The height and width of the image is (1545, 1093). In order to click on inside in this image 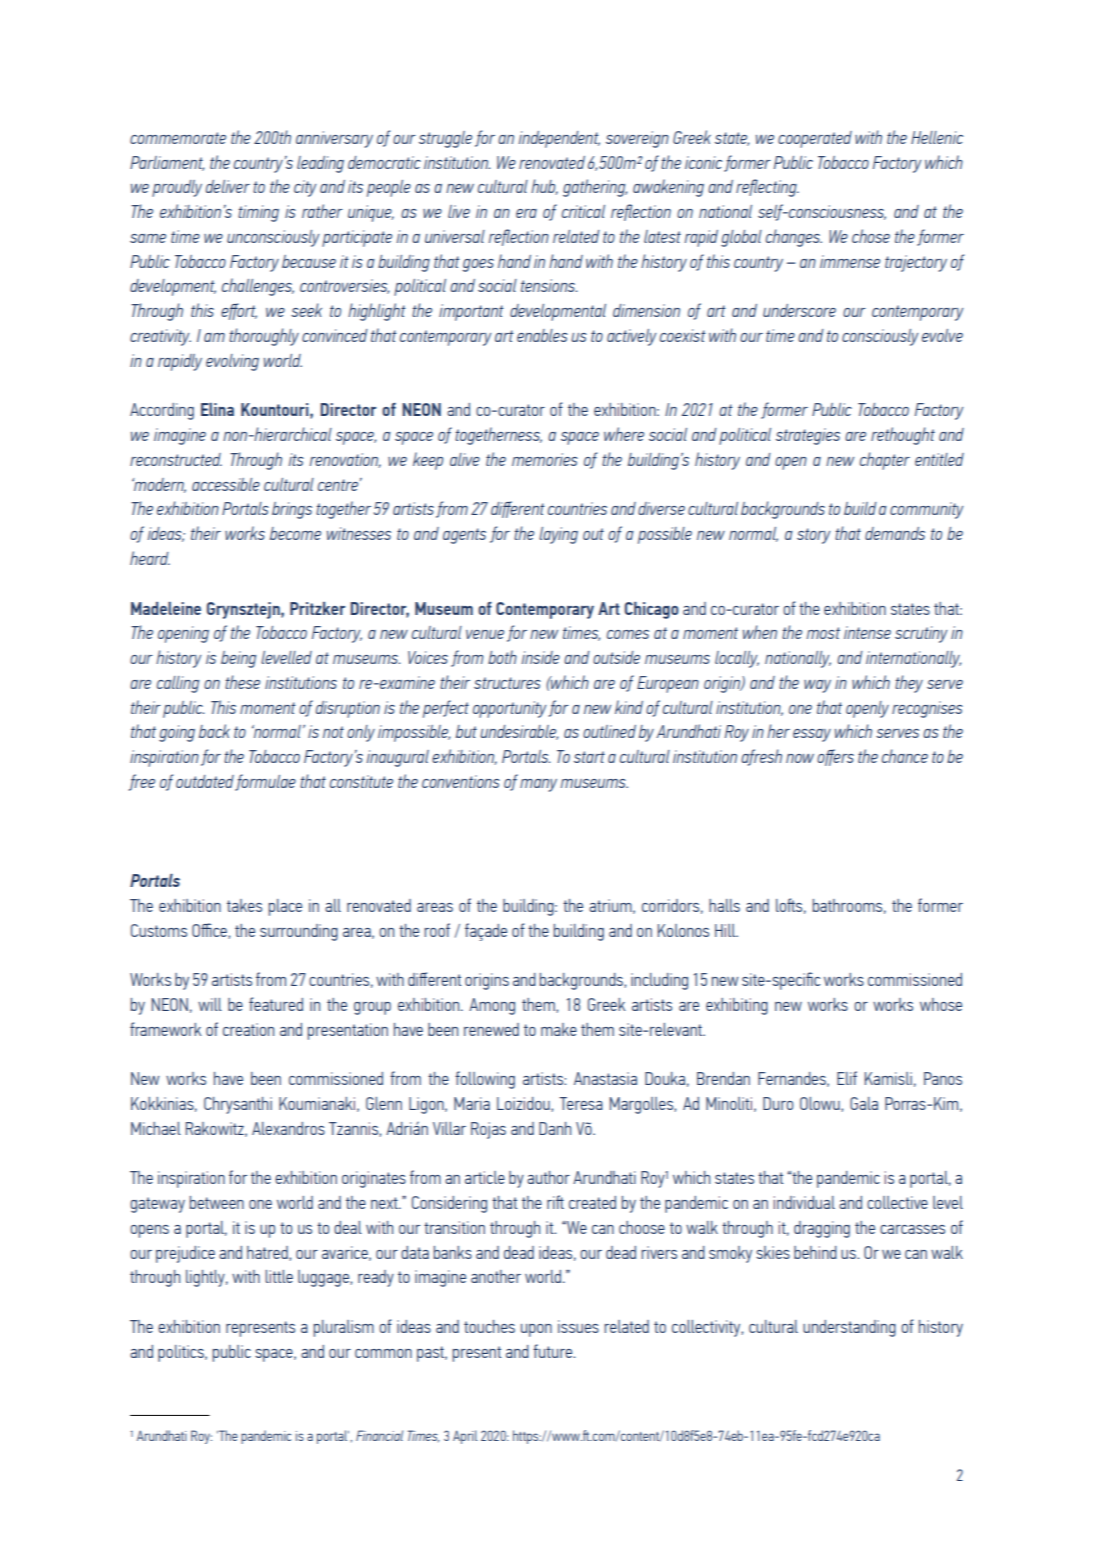, I will do `click(541, 657)`.
